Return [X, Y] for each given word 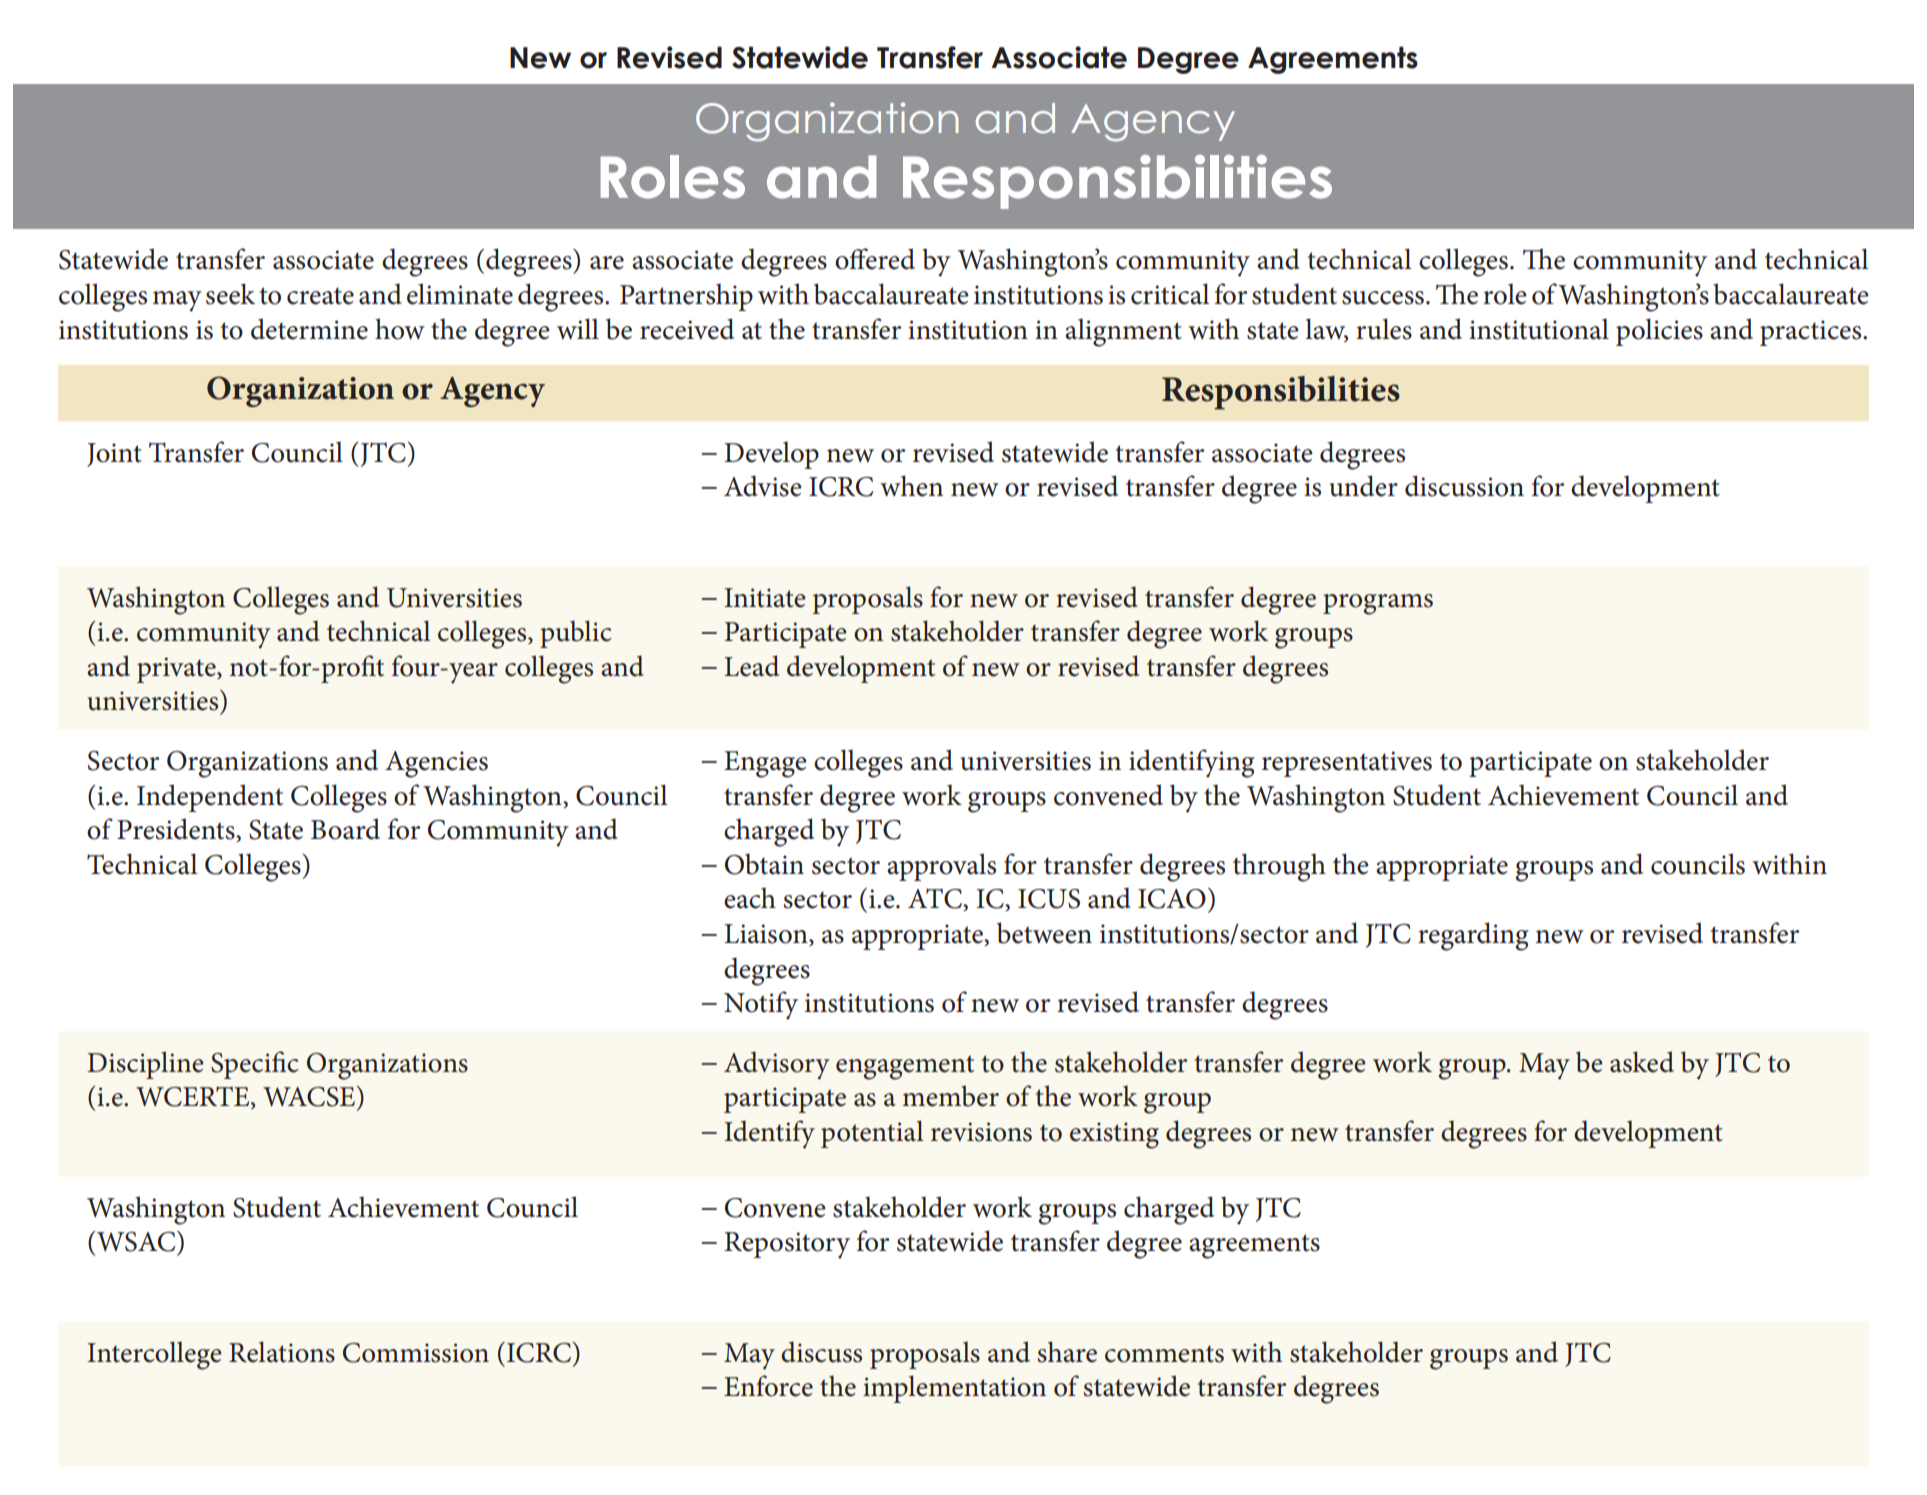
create [320, 296]
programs [1378, 604]
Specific [255, 1065]
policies [1659, 332]
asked [1642, 1062]
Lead [751, 666]
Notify [761, 1005]
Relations [282, 1352]
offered [875, 259]
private [177, 670]
